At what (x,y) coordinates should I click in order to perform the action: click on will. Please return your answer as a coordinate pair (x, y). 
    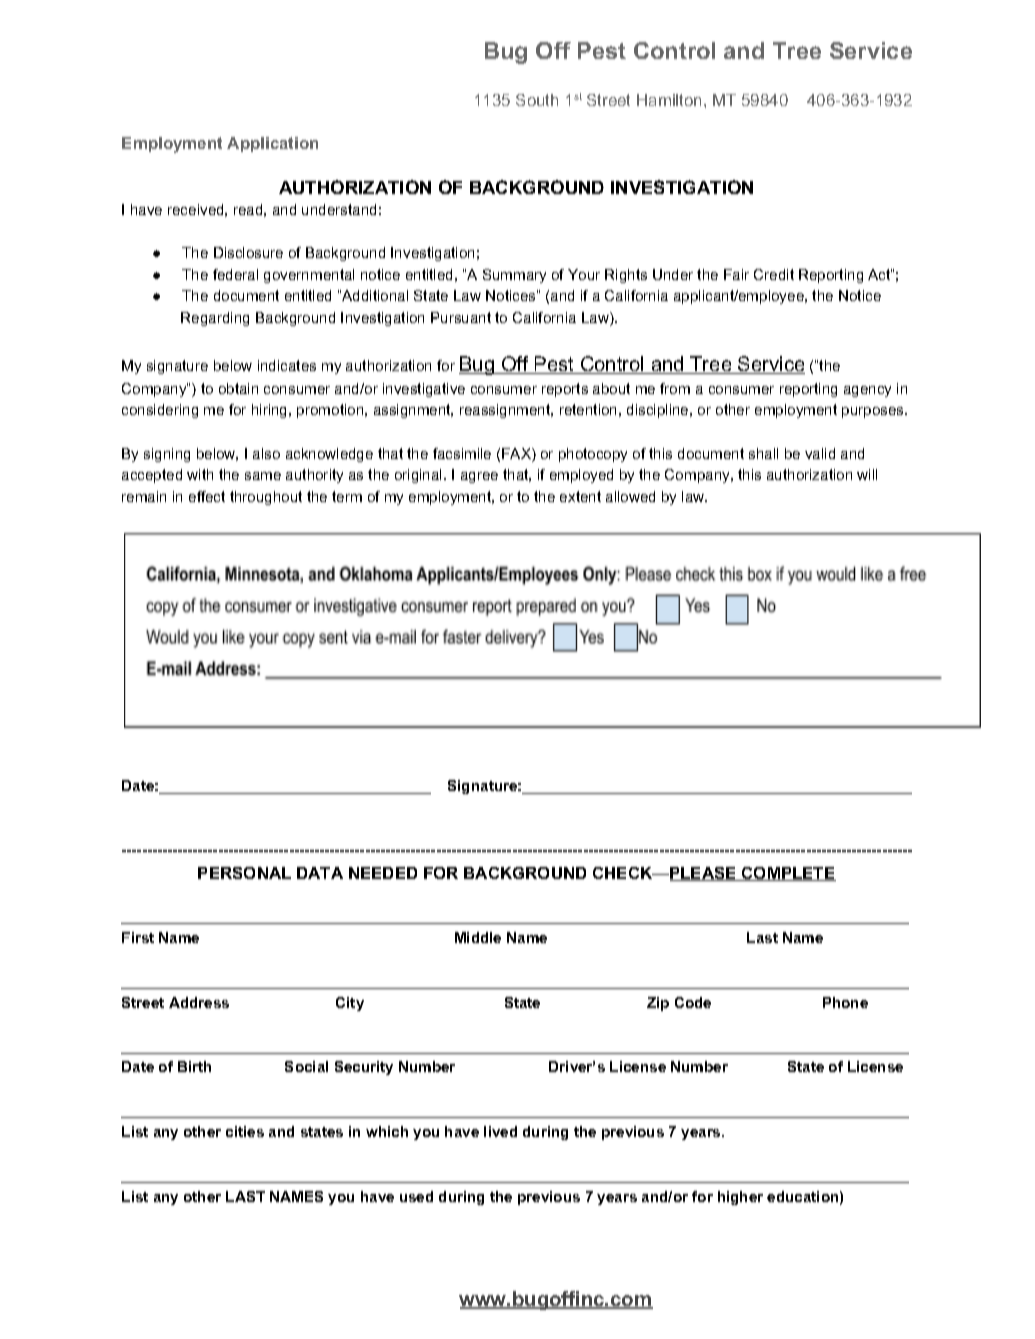
    Looking at the image, I should click on (867, 474).
